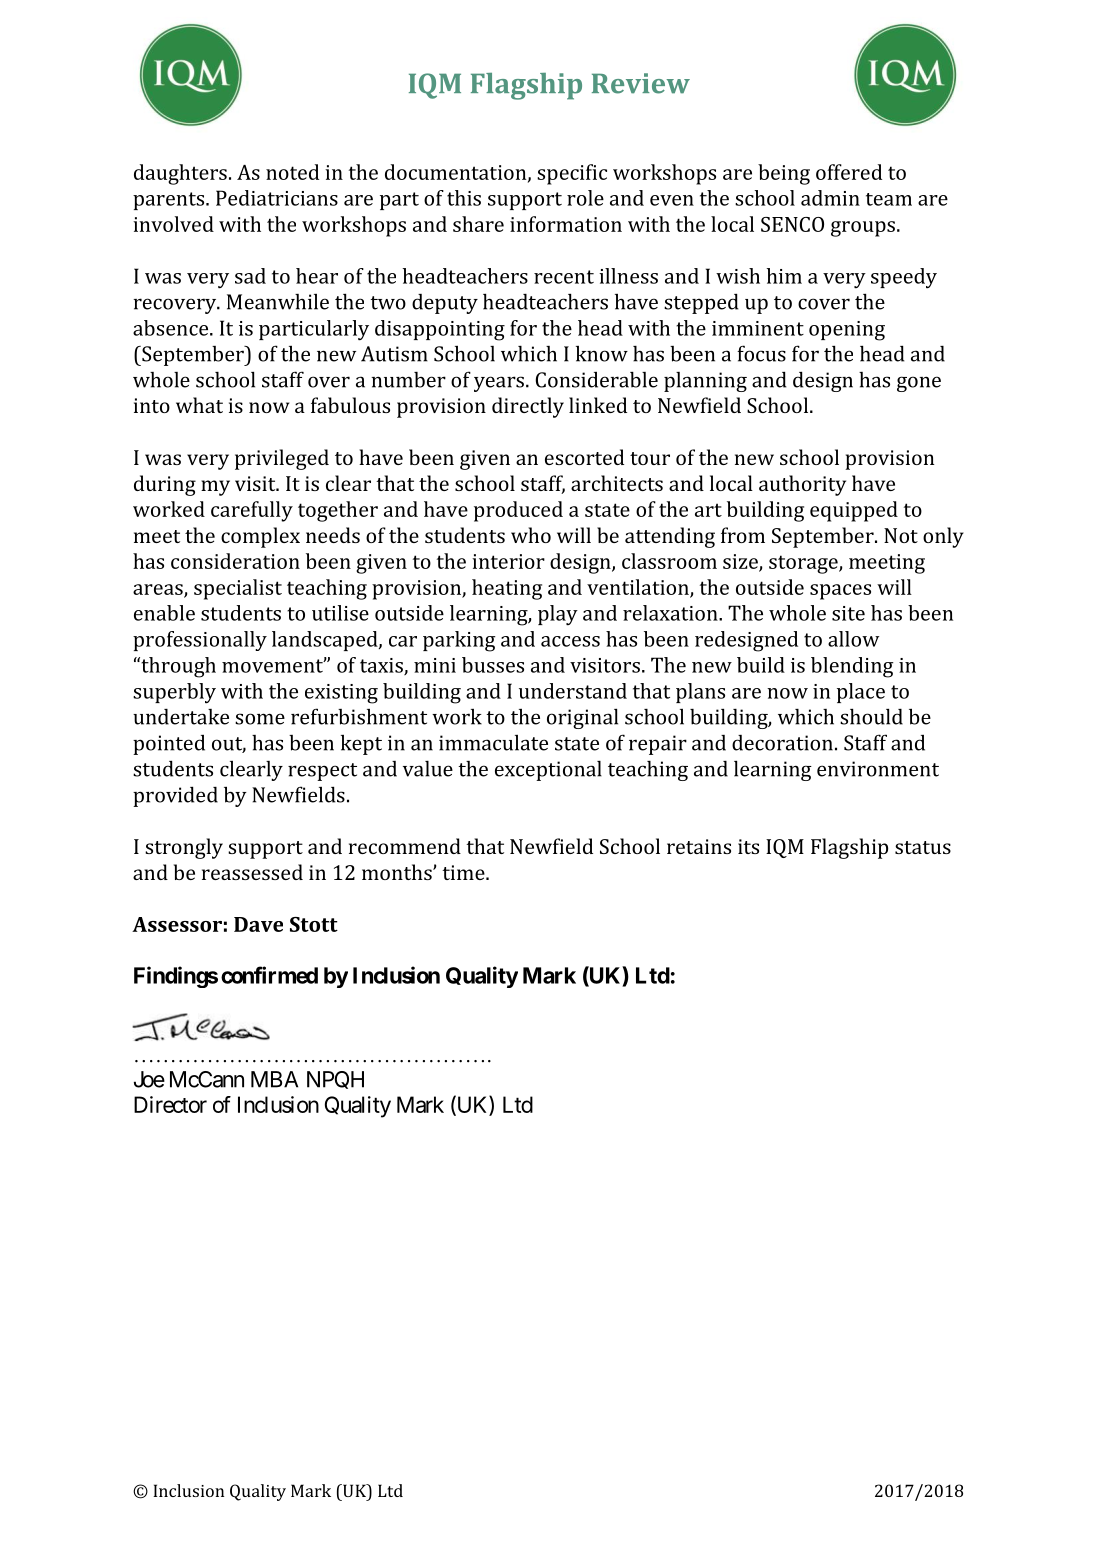 This screenshot has height=1552, width=1097. I want to click on MBA, so click(274, 1079).
